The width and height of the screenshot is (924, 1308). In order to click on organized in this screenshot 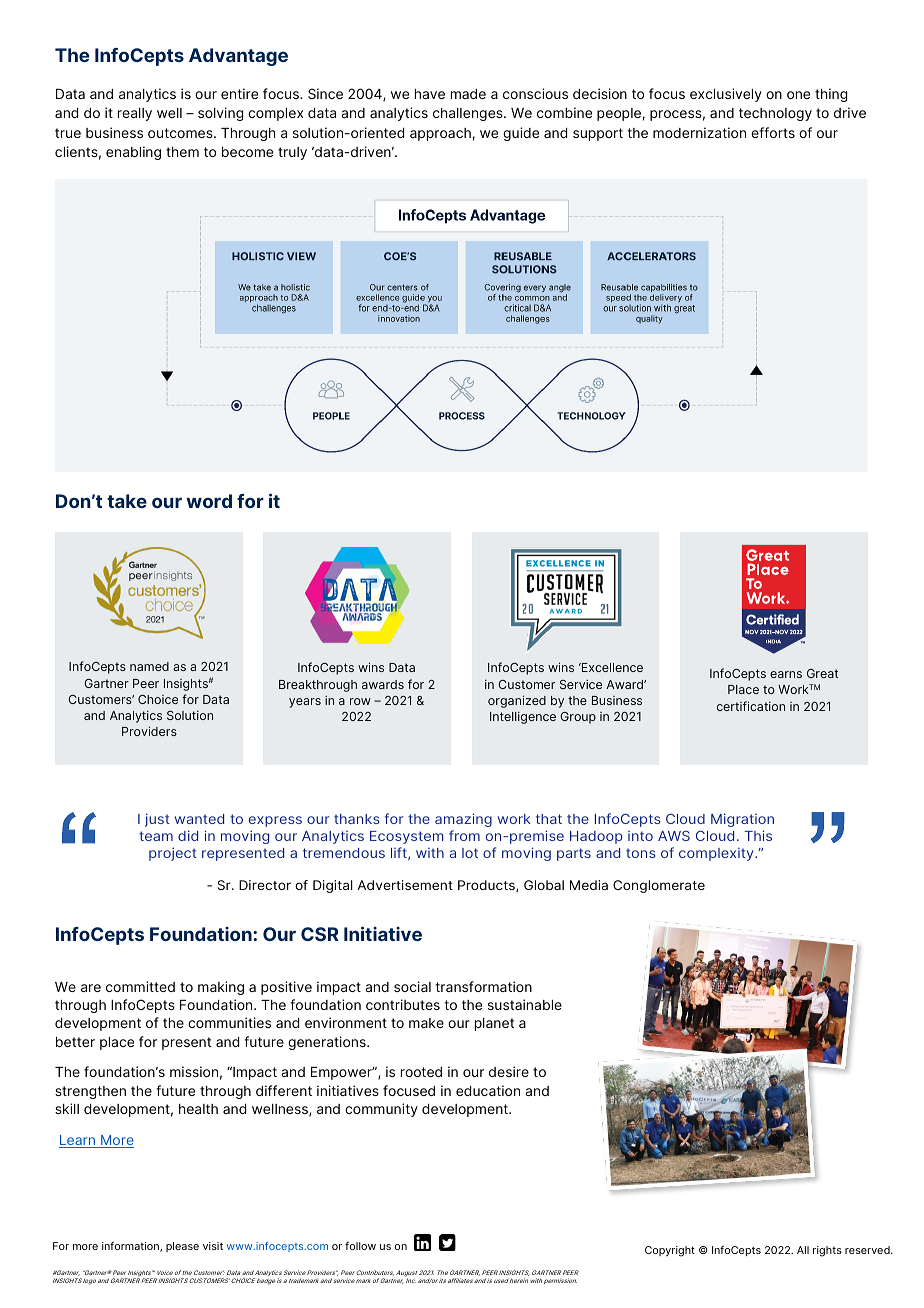, I will do `click(517, 701)`.
